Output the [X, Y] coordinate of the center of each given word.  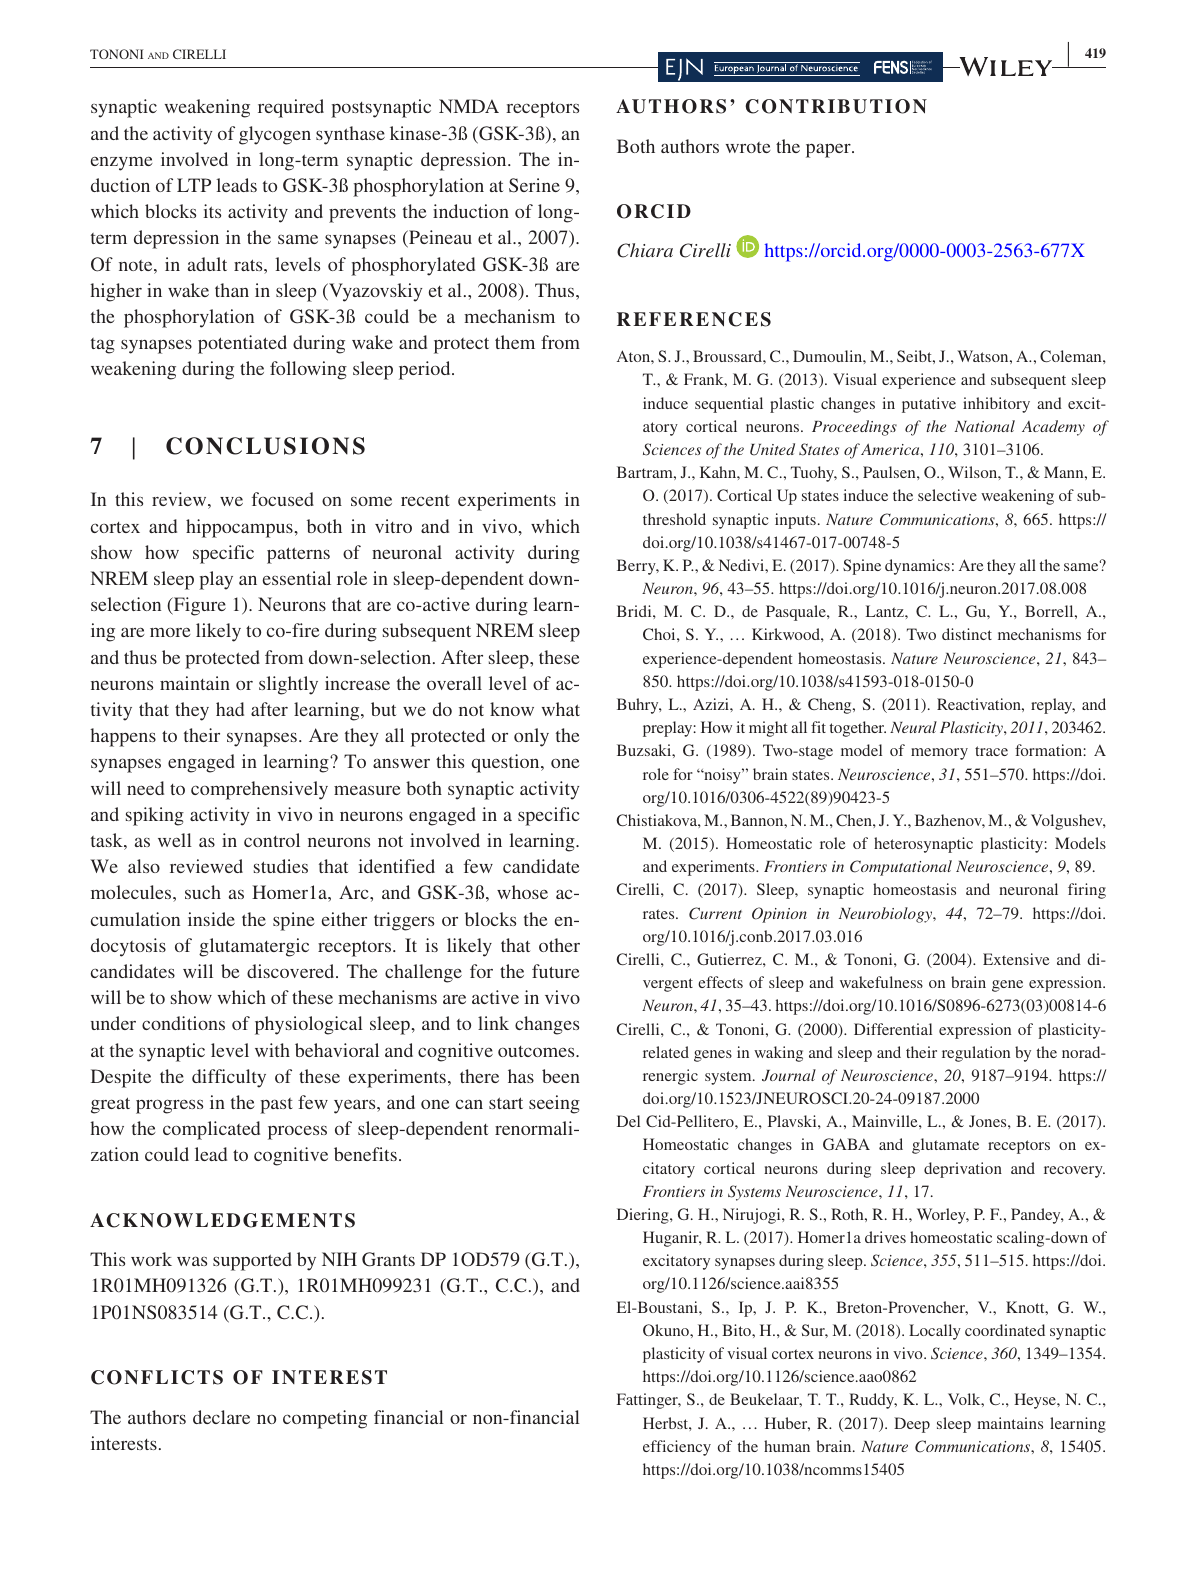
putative [929, 405]
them [515, 342]
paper [829, 150]
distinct [967, 634]
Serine [534, 185]
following [308, 370]
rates [660, 914]
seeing [554, 1104]
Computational [901, 868]
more [170, 632]
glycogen [275, 135]
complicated [211, 1130]
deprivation [963, 1170]
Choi [660, 634]
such [203, 892]
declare [221, 1417]
